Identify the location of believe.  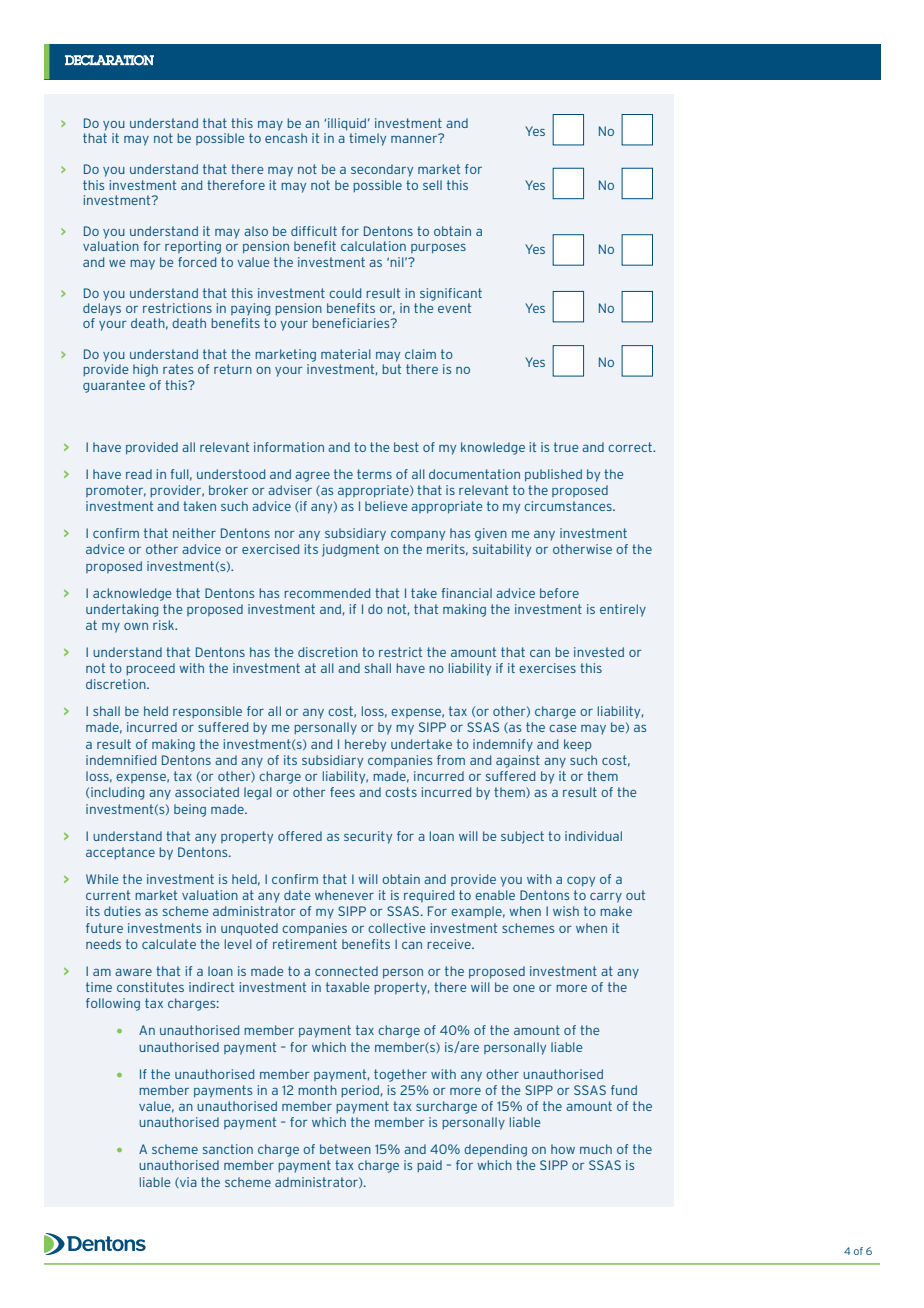
(386, 506).
